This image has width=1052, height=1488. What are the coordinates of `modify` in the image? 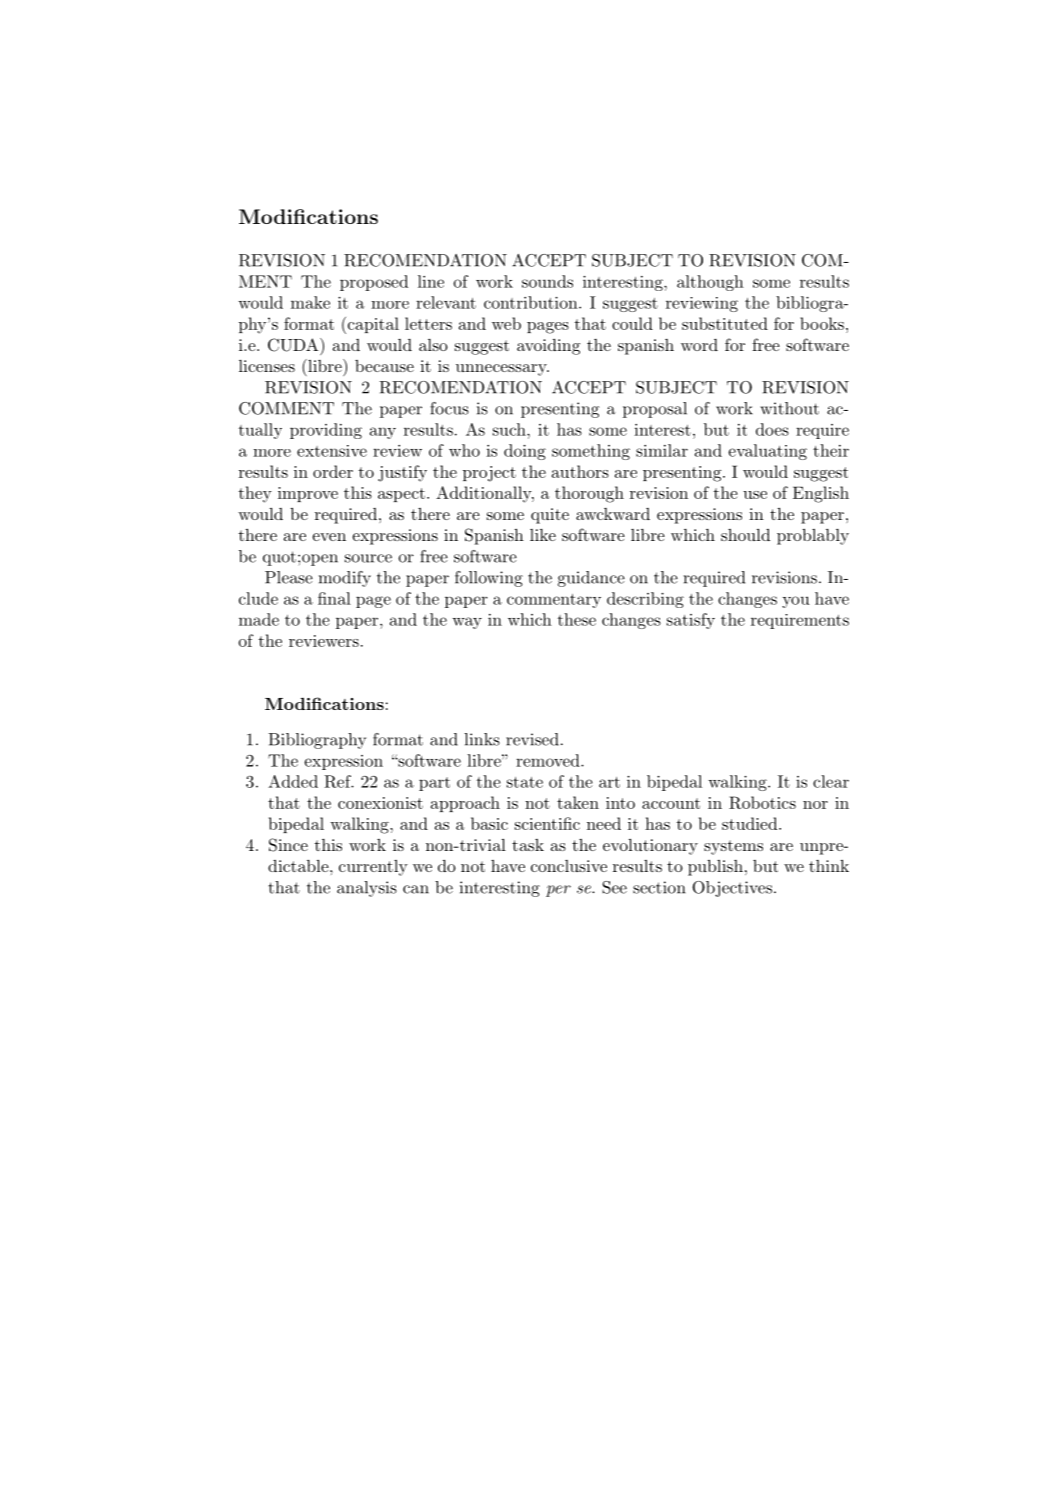 It's located at (345, 579).
